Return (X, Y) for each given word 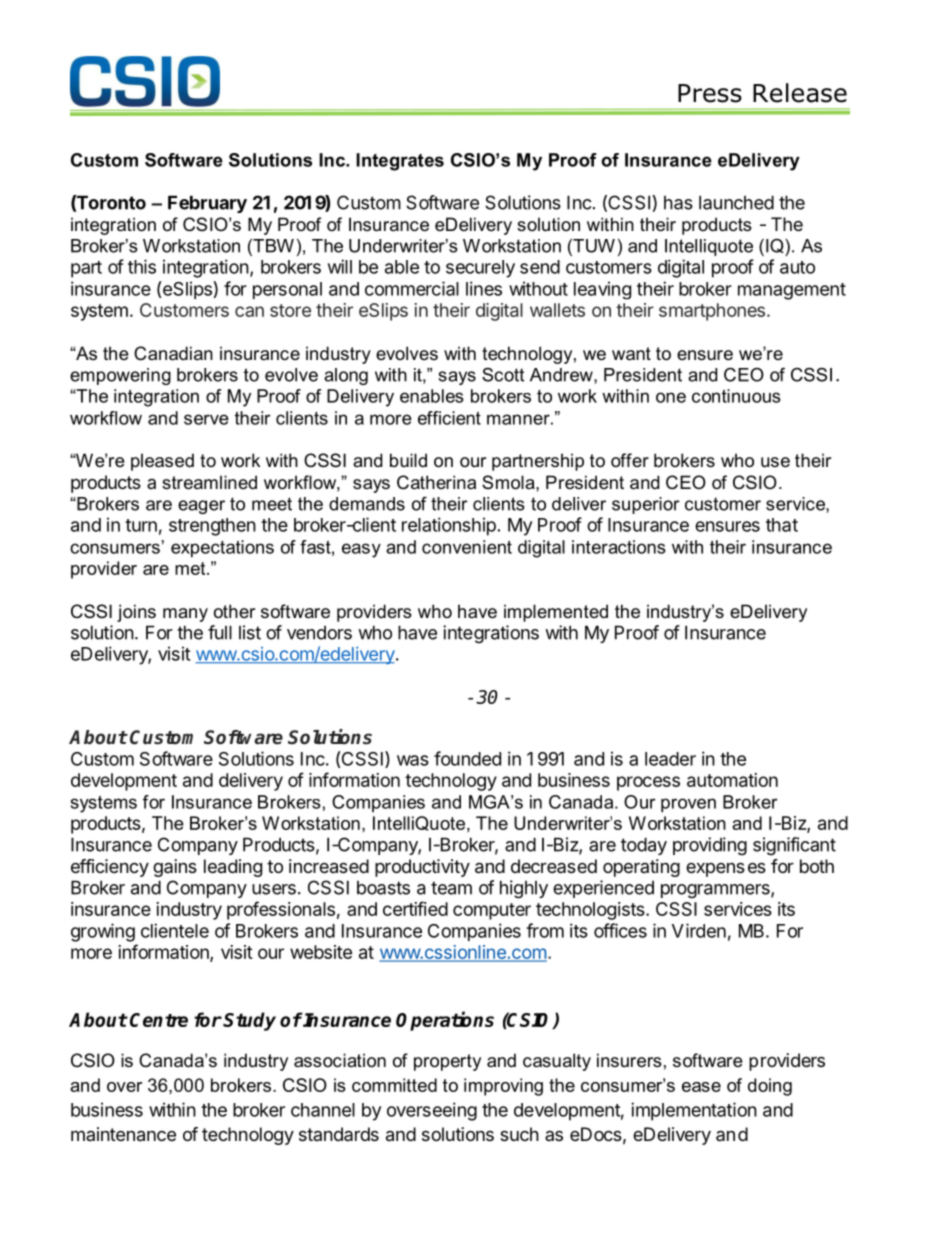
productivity (422, 868)
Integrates (400, 162)
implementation (694, 1111)
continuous (736, 396)
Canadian (173, 353)
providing (710, 846)
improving (503, 1087)
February (207, 204)
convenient (467, 547)
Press (710, 93)
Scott (503, 375)
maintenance (123, 1134)
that (782, 525)
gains (175, 868)
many (185, 615)
